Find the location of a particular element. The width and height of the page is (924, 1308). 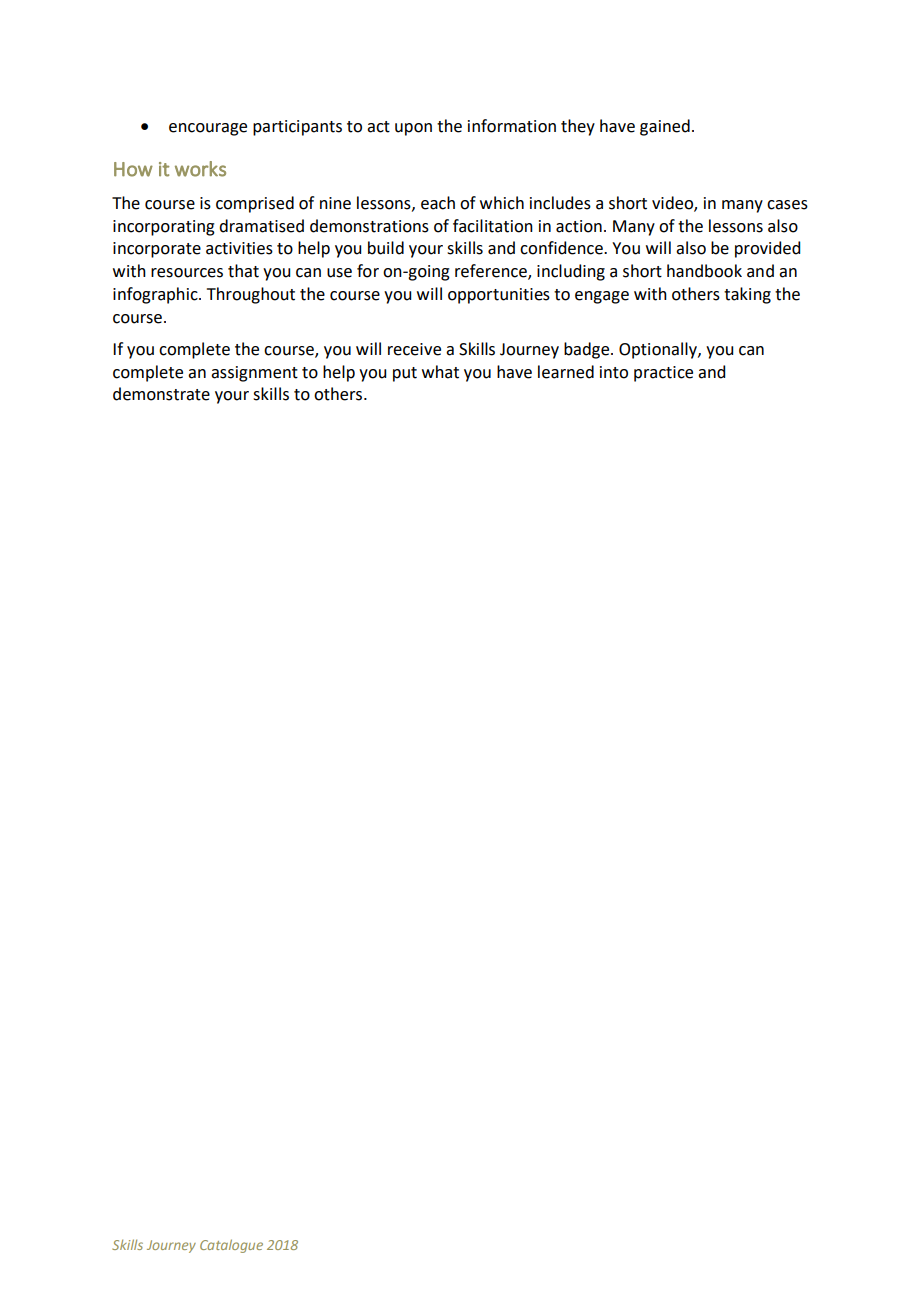

practice is located at coordinates (663, 374).
